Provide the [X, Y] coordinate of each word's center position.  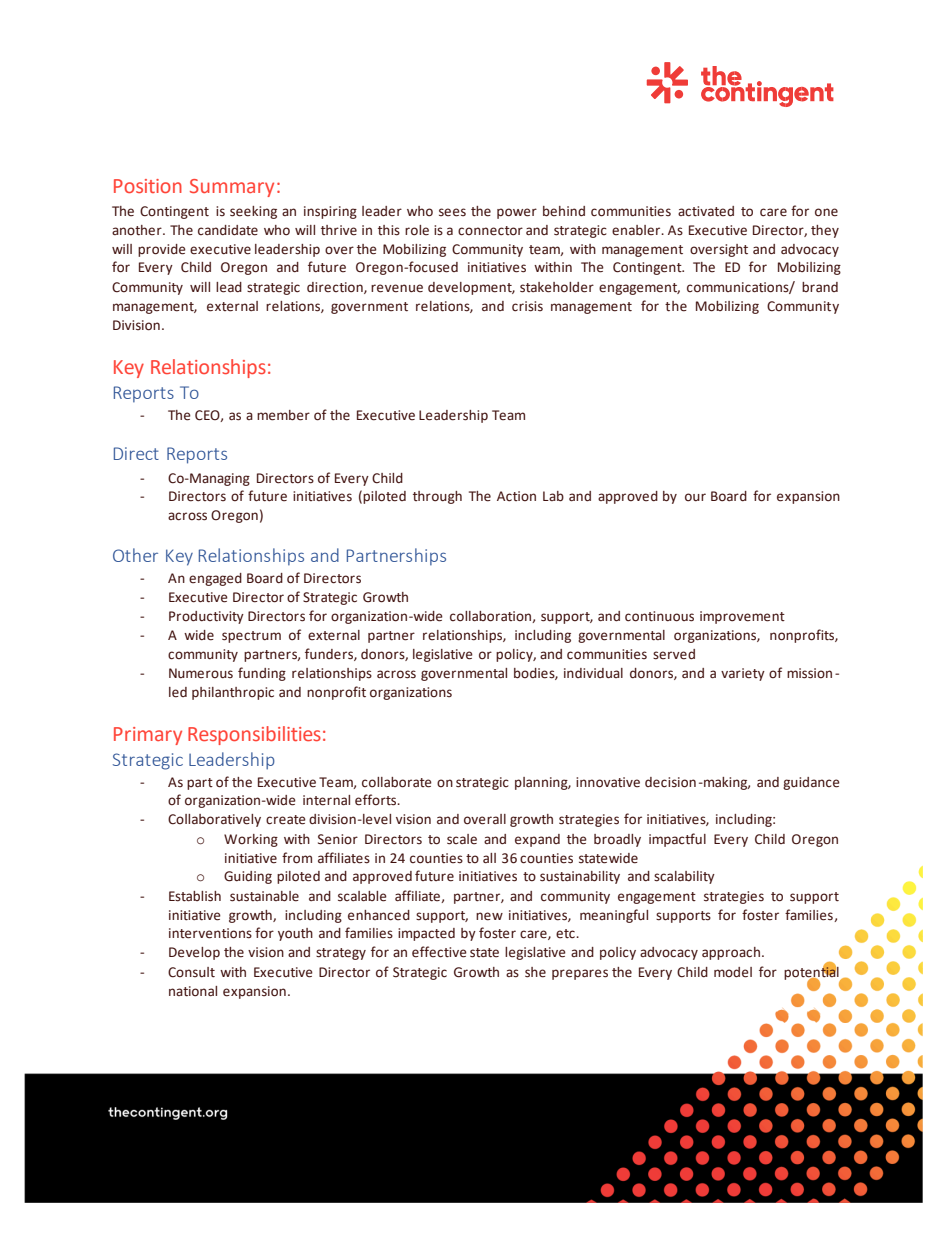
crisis [527, 306]
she [535, 972]
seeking [253, 212]
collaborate [397, 782]
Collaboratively [214, 820]
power [517, 213]
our [695, 497]
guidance [811, 783]
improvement [742, 617]
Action [516, 496]
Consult [191, 972]
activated [706, 211]
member [283, 415]
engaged [215, 579]
